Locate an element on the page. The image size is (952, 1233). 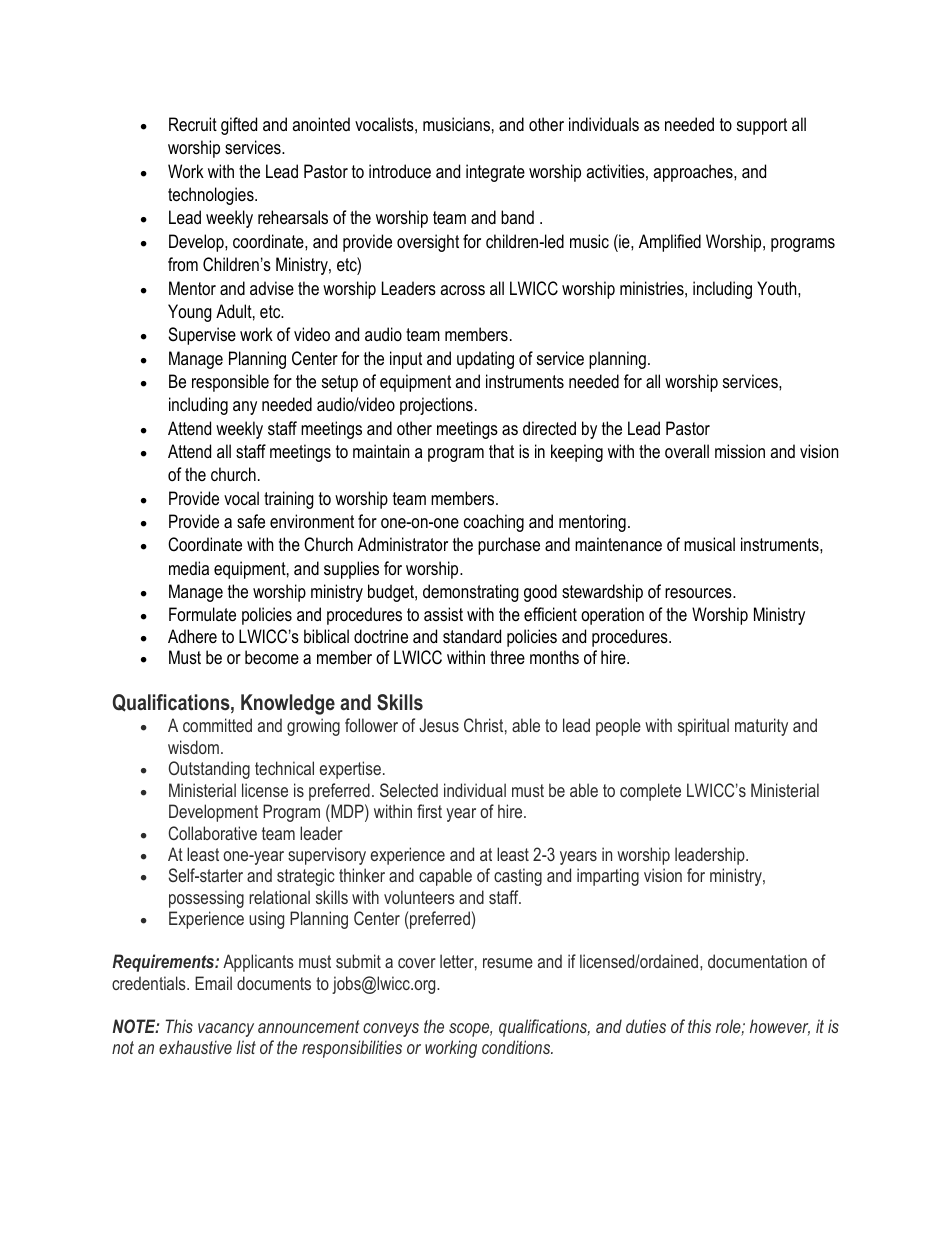
any is located at coordinates (245, 408).
